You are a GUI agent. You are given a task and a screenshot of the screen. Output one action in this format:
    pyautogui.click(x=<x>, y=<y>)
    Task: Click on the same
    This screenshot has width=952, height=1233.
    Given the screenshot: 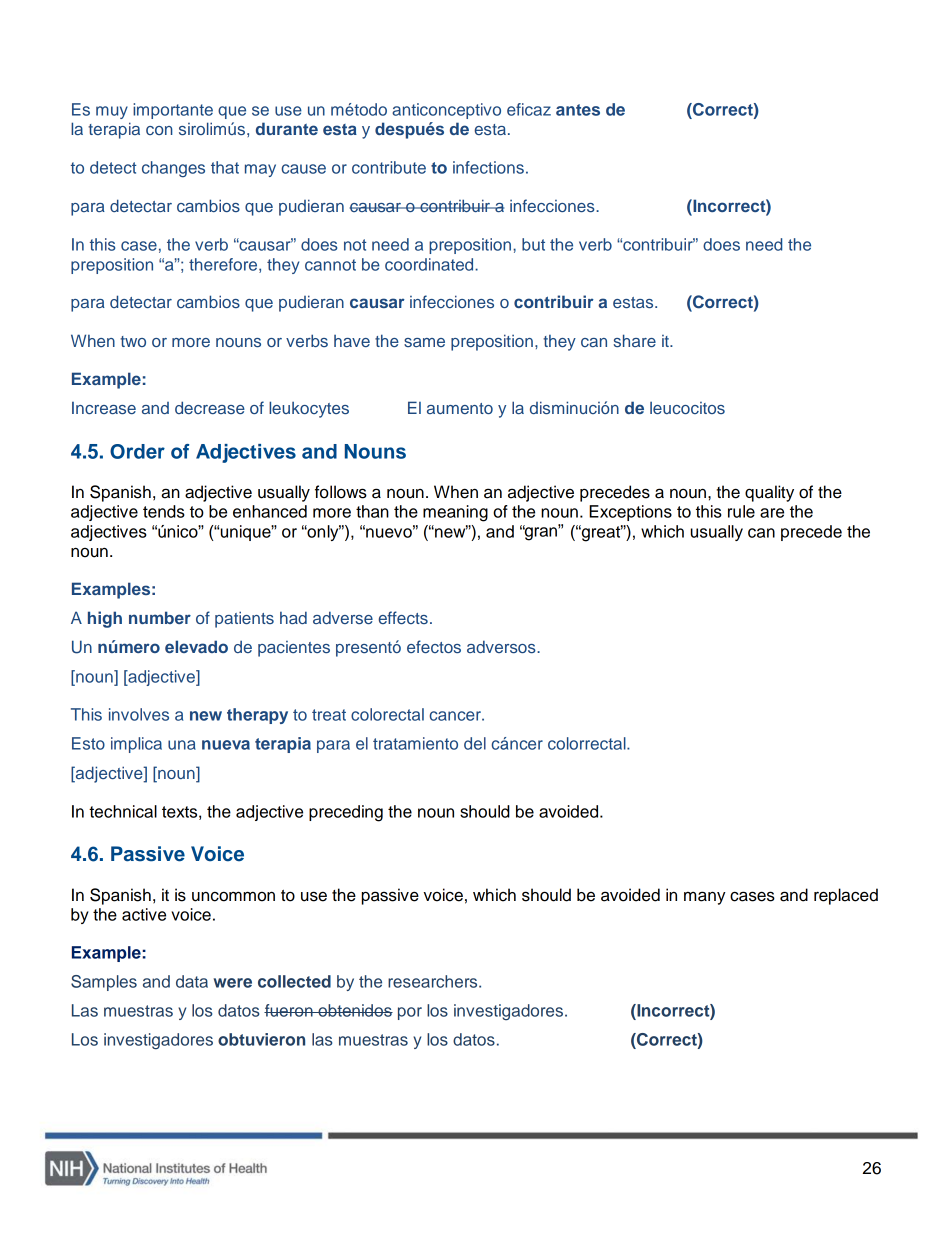 What is the action you would take?
    pyautogui.click(x=424, y=342)
